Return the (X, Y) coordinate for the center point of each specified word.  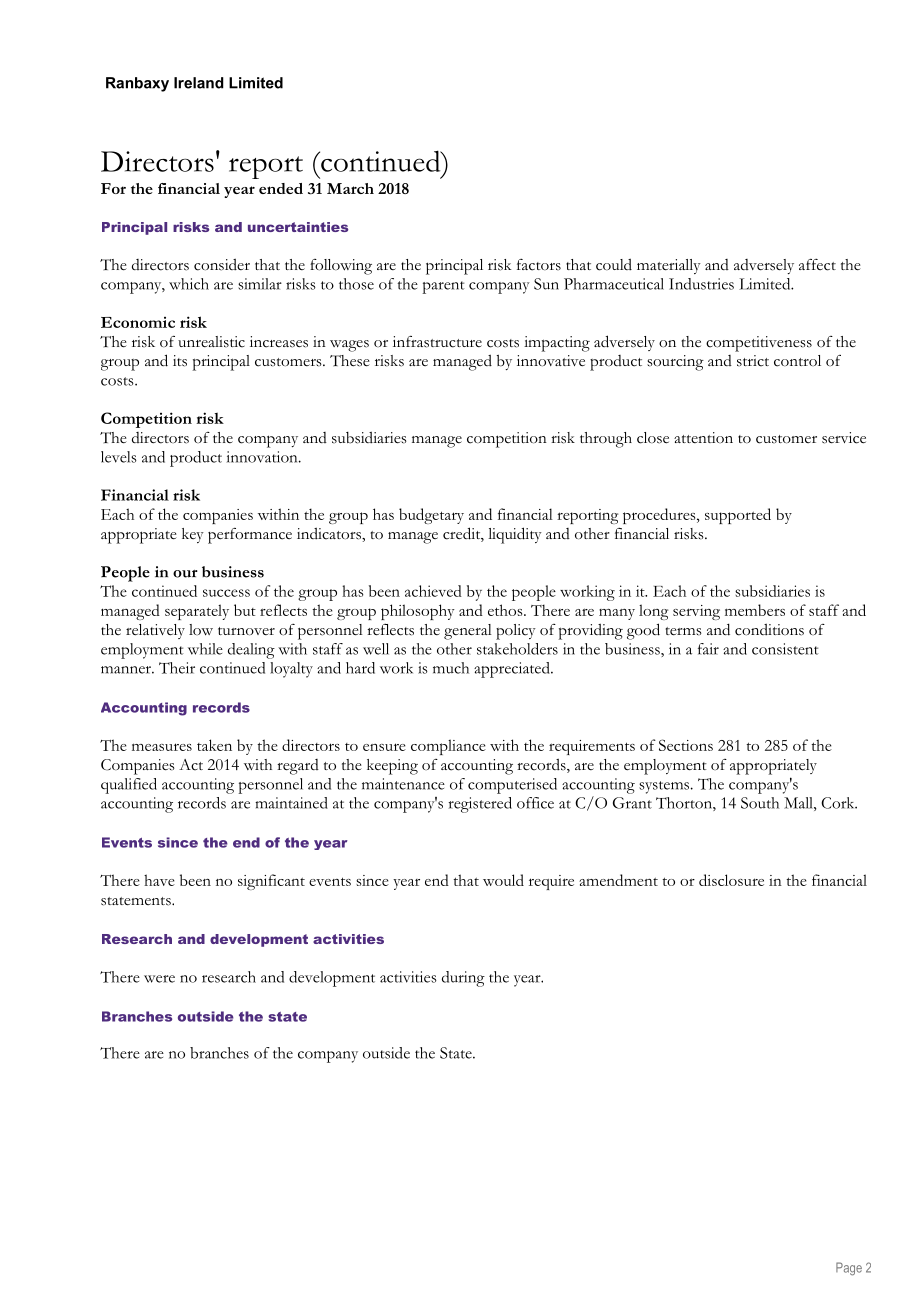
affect (817, 265)
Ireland (199, 83)
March (350, 188)
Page (849, 1269)
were (159, 979)
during (463, 979)
